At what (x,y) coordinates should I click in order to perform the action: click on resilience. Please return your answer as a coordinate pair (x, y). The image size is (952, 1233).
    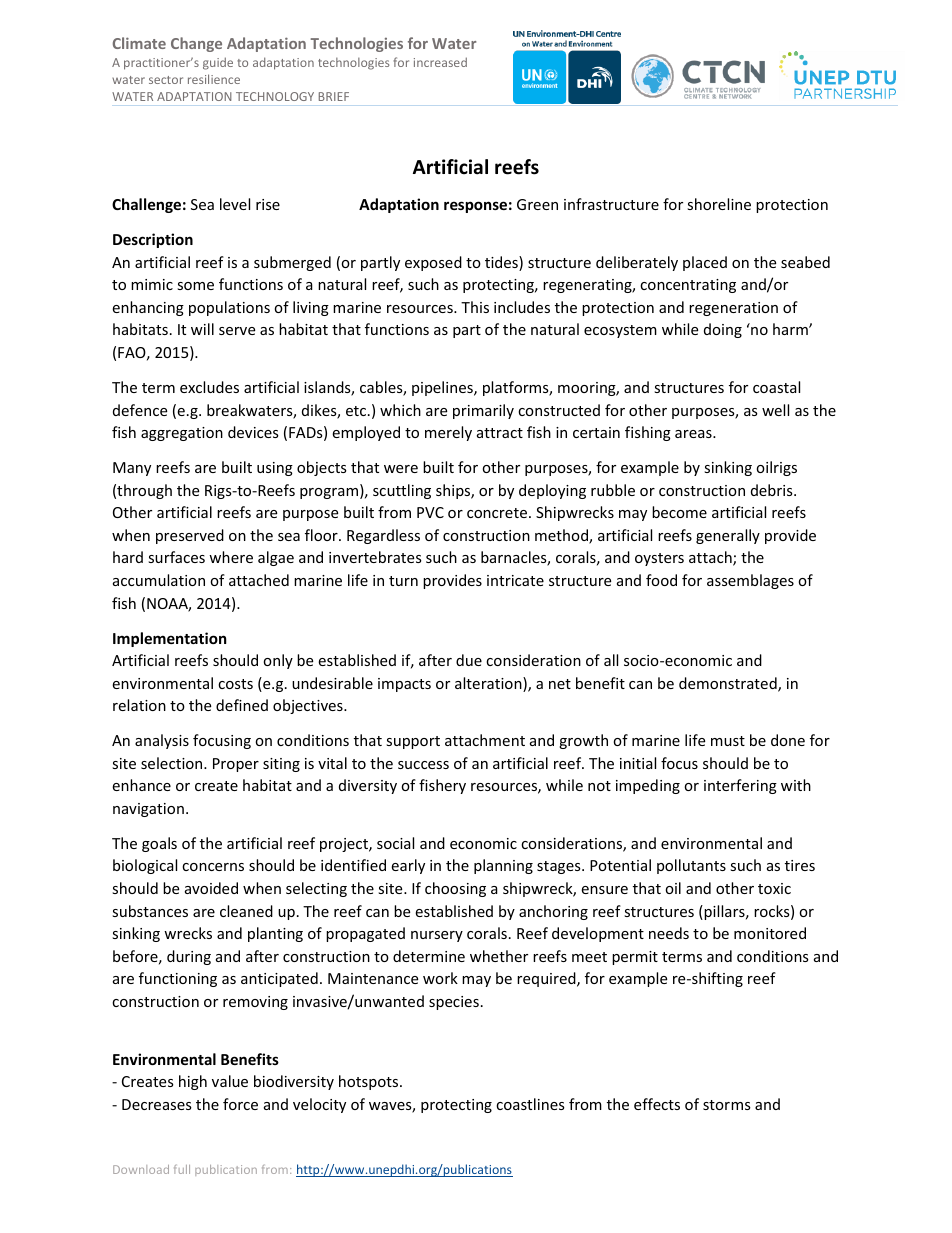
    Looking at the image, I should click on (214, 79).
